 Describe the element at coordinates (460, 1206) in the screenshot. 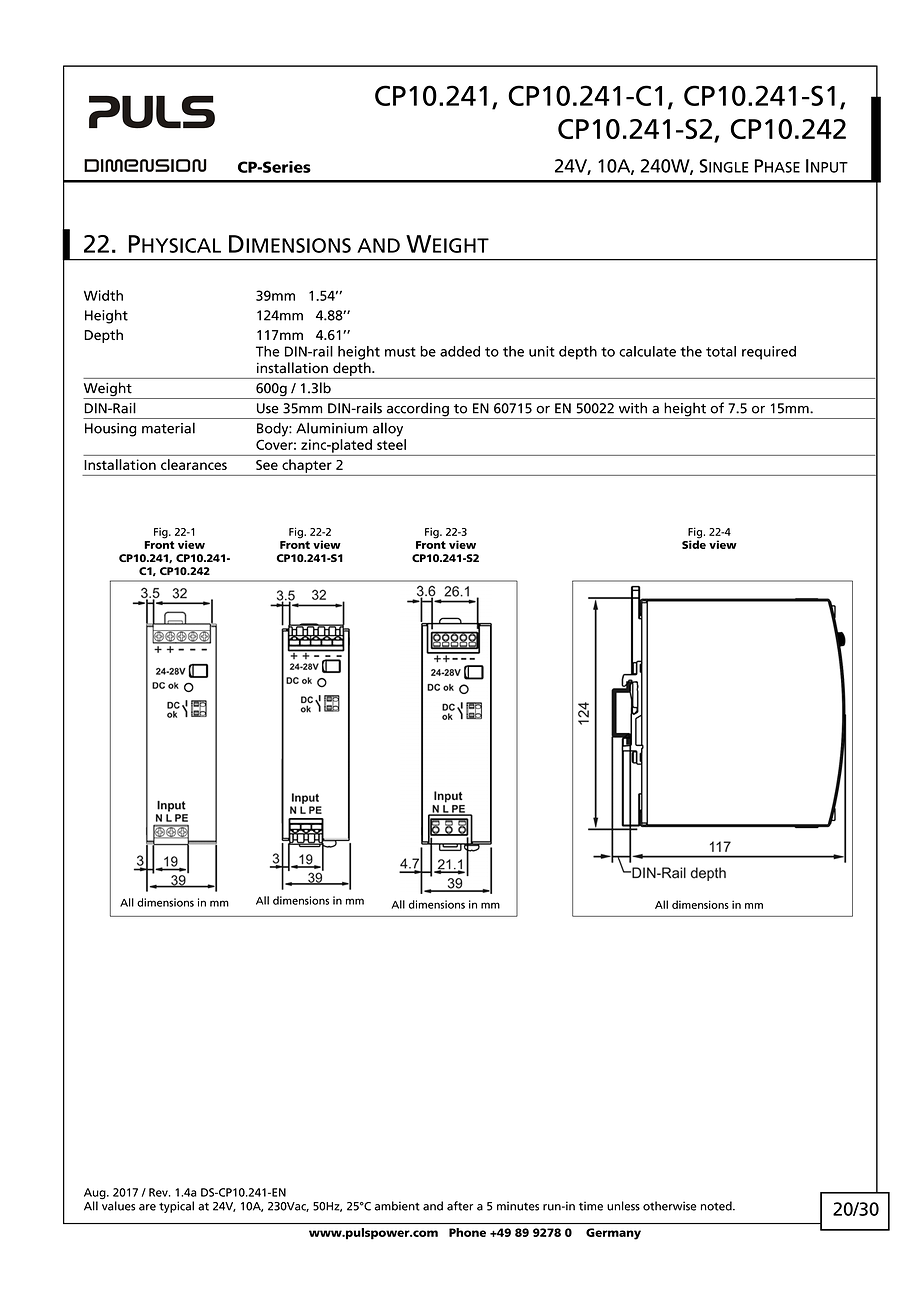

I see `after` at that location.
